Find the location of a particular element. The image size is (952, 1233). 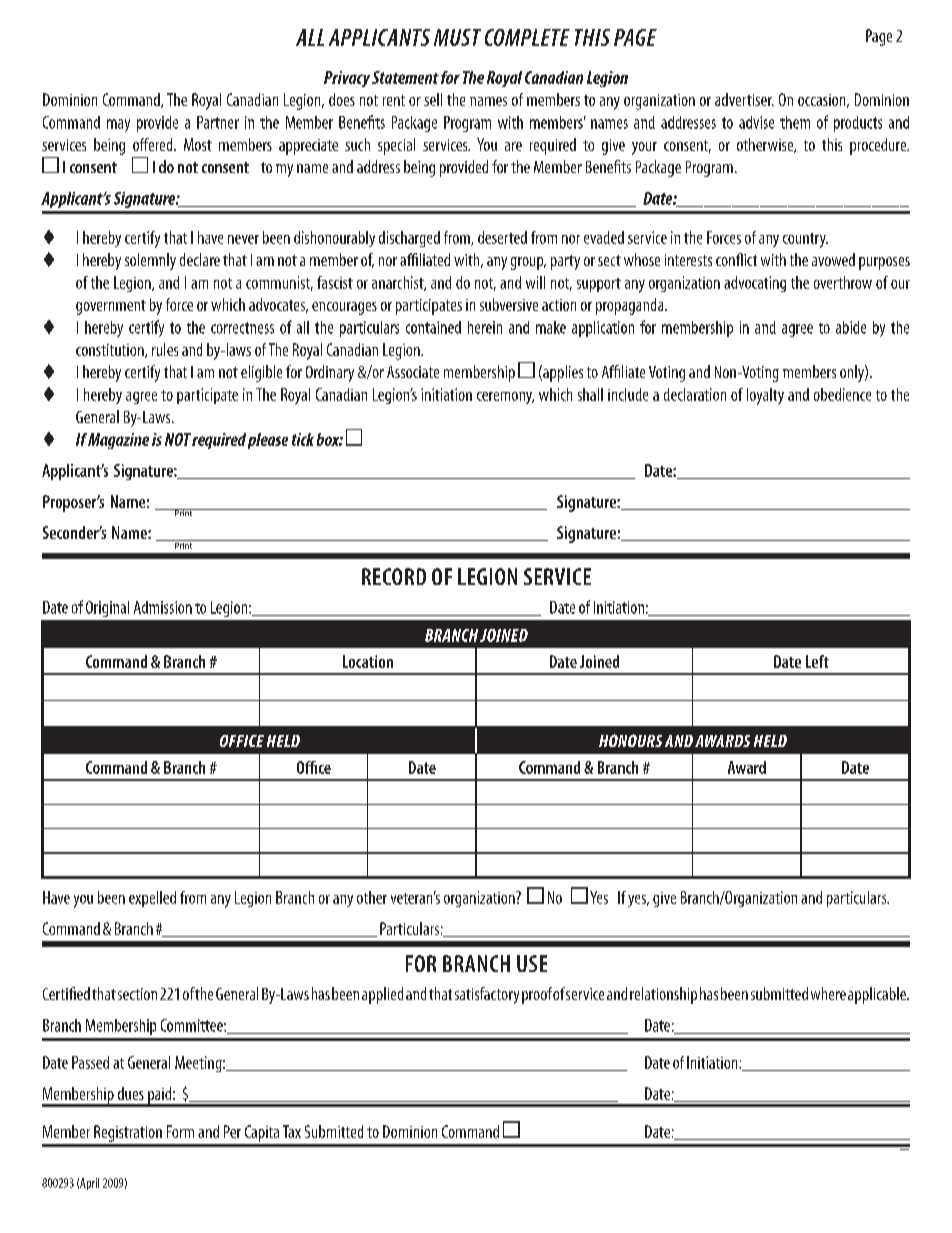

MUST is located at coordinates (457, 37).
